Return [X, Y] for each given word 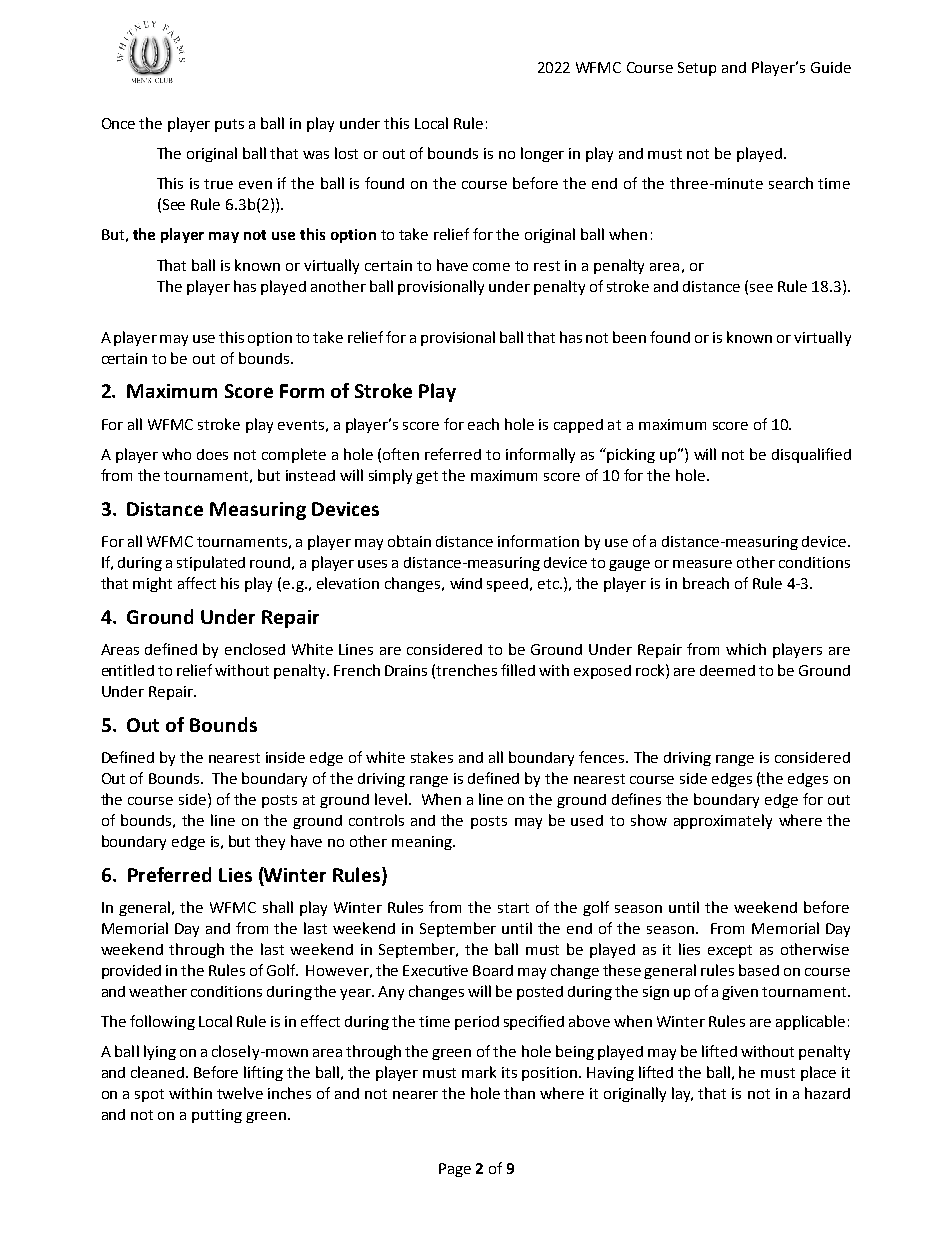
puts [229, 125]
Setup [697, 69]
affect [197, 583]
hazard [827, 1093]
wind [466, 583]
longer [542, 154]
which [746, 649]
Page [455, 1170]
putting [217, 1116]
